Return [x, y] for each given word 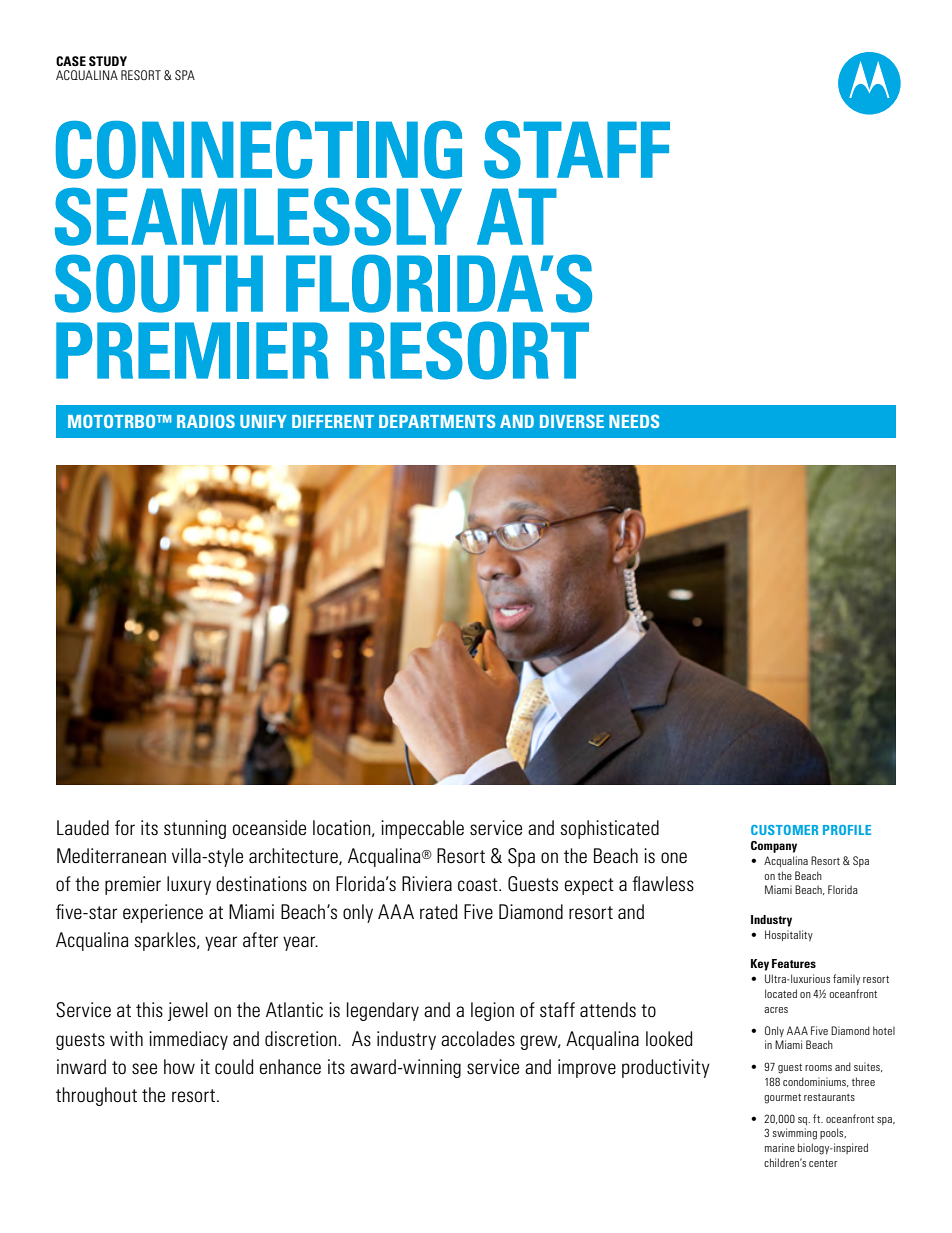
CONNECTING [259, 150]
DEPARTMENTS [437, 421]
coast [479, 884]
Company [774, 847]
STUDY [108, 61]
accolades [478, 1038]
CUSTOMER [784, 830]
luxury [189, 885]
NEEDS [634, 421]
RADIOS [206, 421]
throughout [96, 1096]
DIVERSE [572, 421]
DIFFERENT [333, 421]
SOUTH [159, 283]
